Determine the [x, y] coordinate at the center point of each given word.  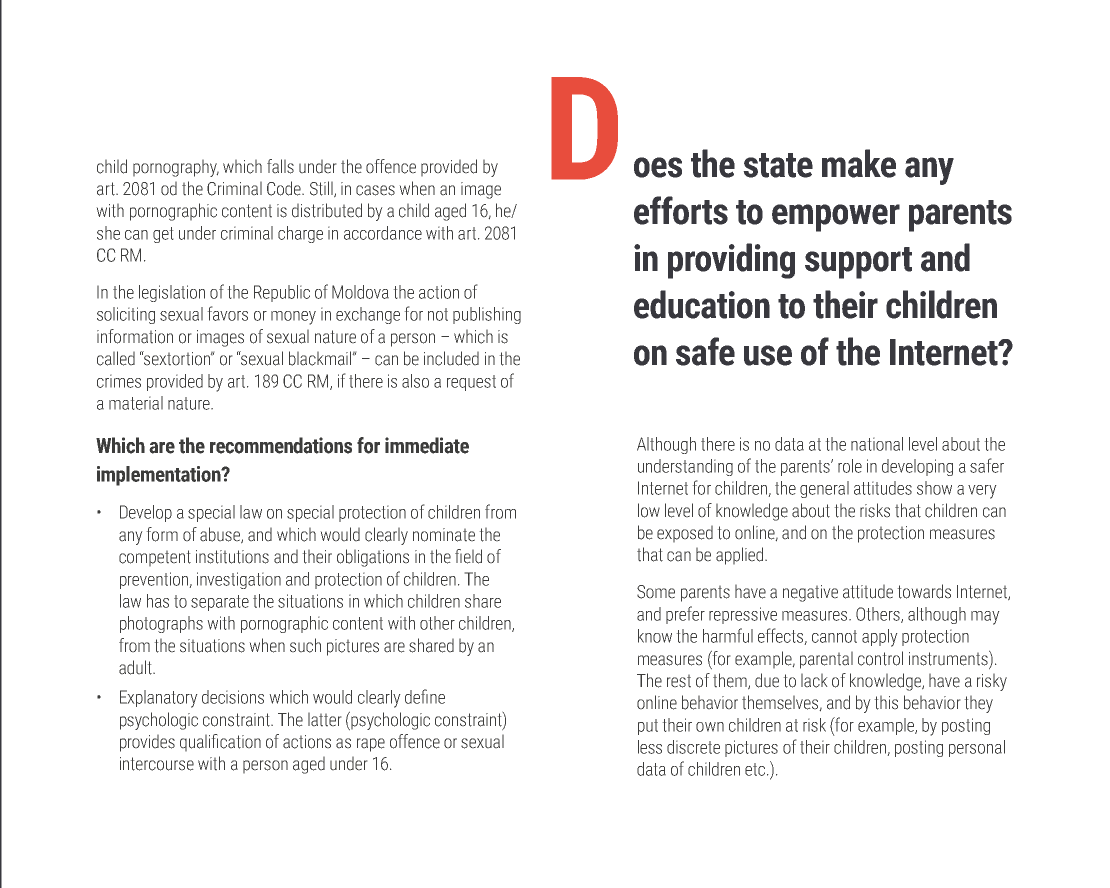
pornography [176, 168]
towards [924, 591]
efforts [681, 210]
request [471, 383]
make [859, 163]
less [650, 747]
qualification [220, 743]
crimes [119, 381]
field [468, 556]
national [877, 444]
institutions [232, 557]
